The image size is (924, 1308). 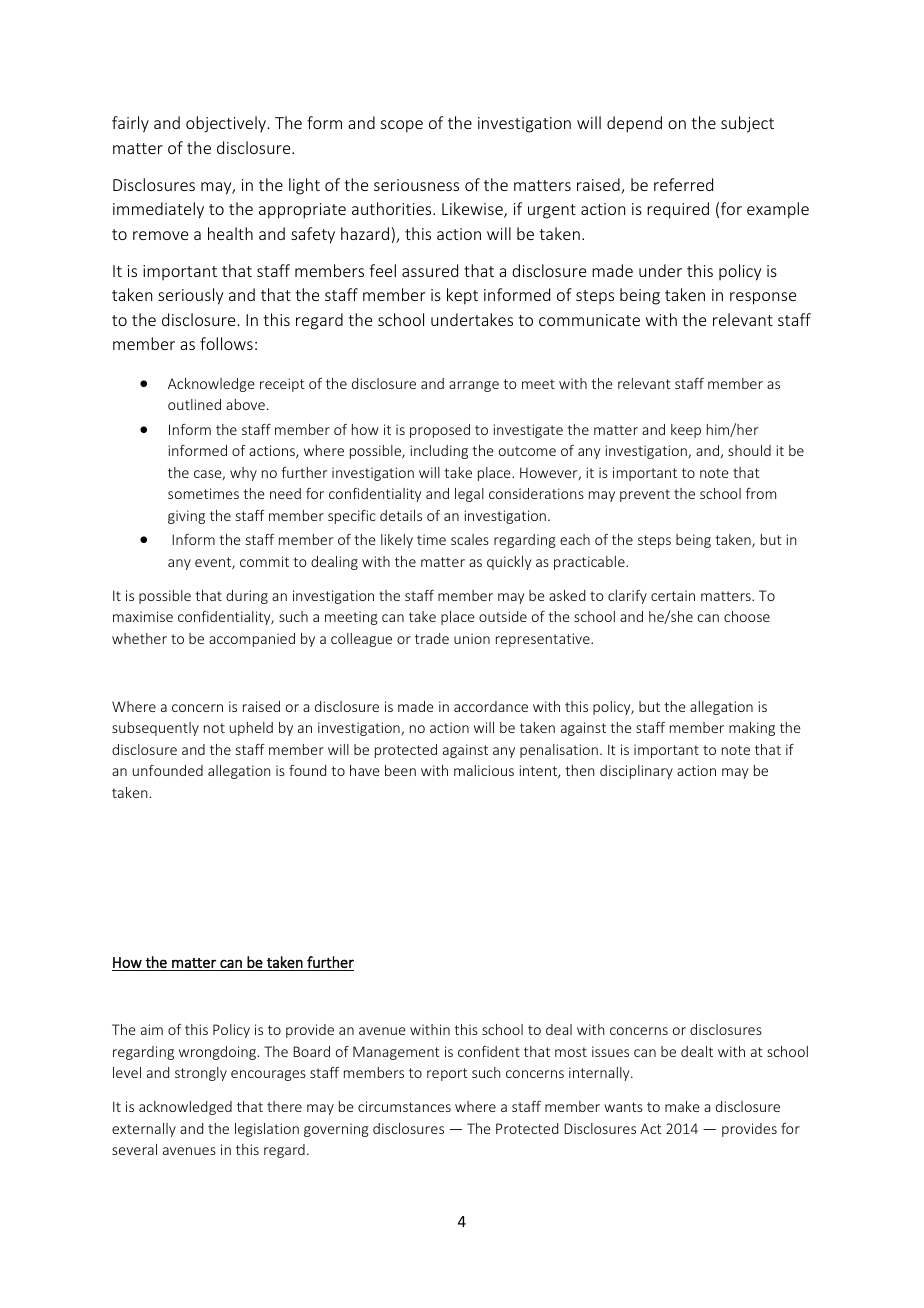 I want to click on choose, so click(x=747, y=616).
